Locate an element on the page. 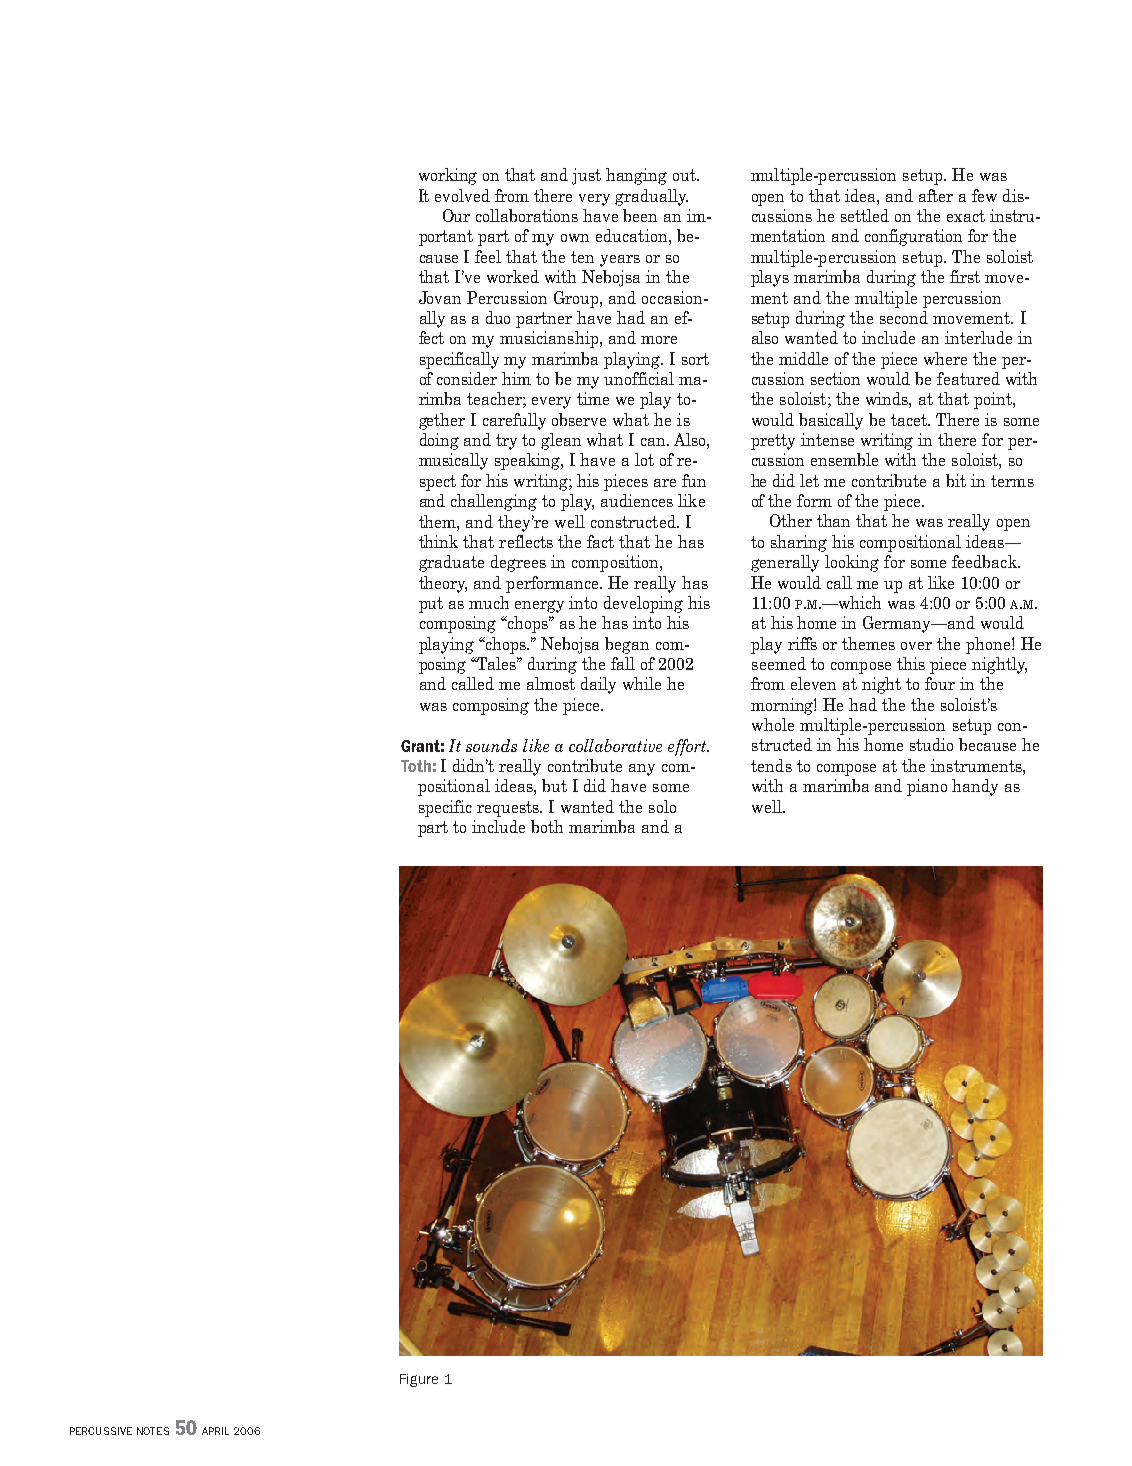 The image size is (1132, 1466). Figure is located at coordinates (419, 1380).
